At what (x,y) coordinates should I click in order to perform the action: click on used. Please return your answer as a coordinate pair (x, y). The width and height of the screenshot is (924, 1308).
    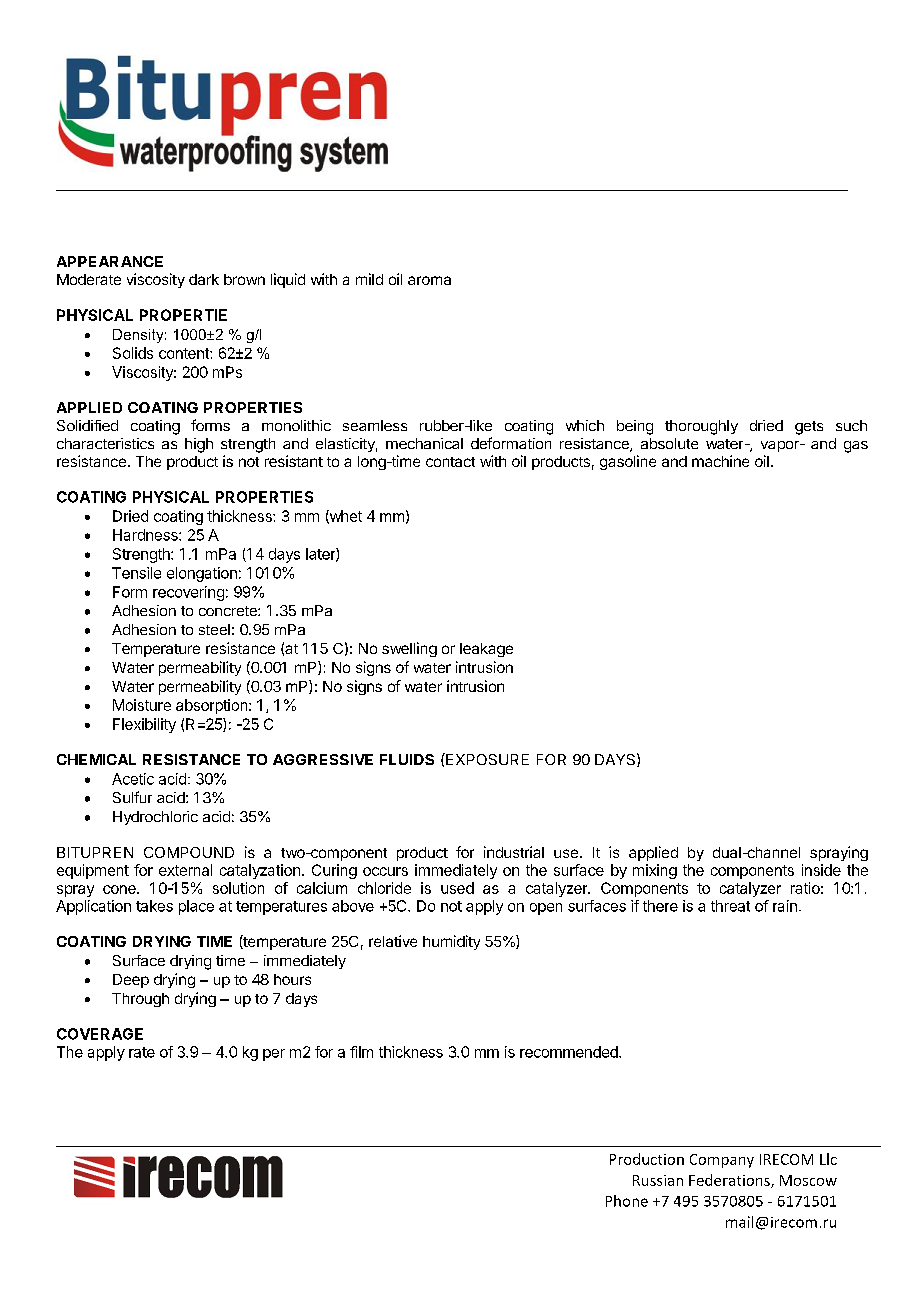
    Looking at the image, I should click on (457, 888).
